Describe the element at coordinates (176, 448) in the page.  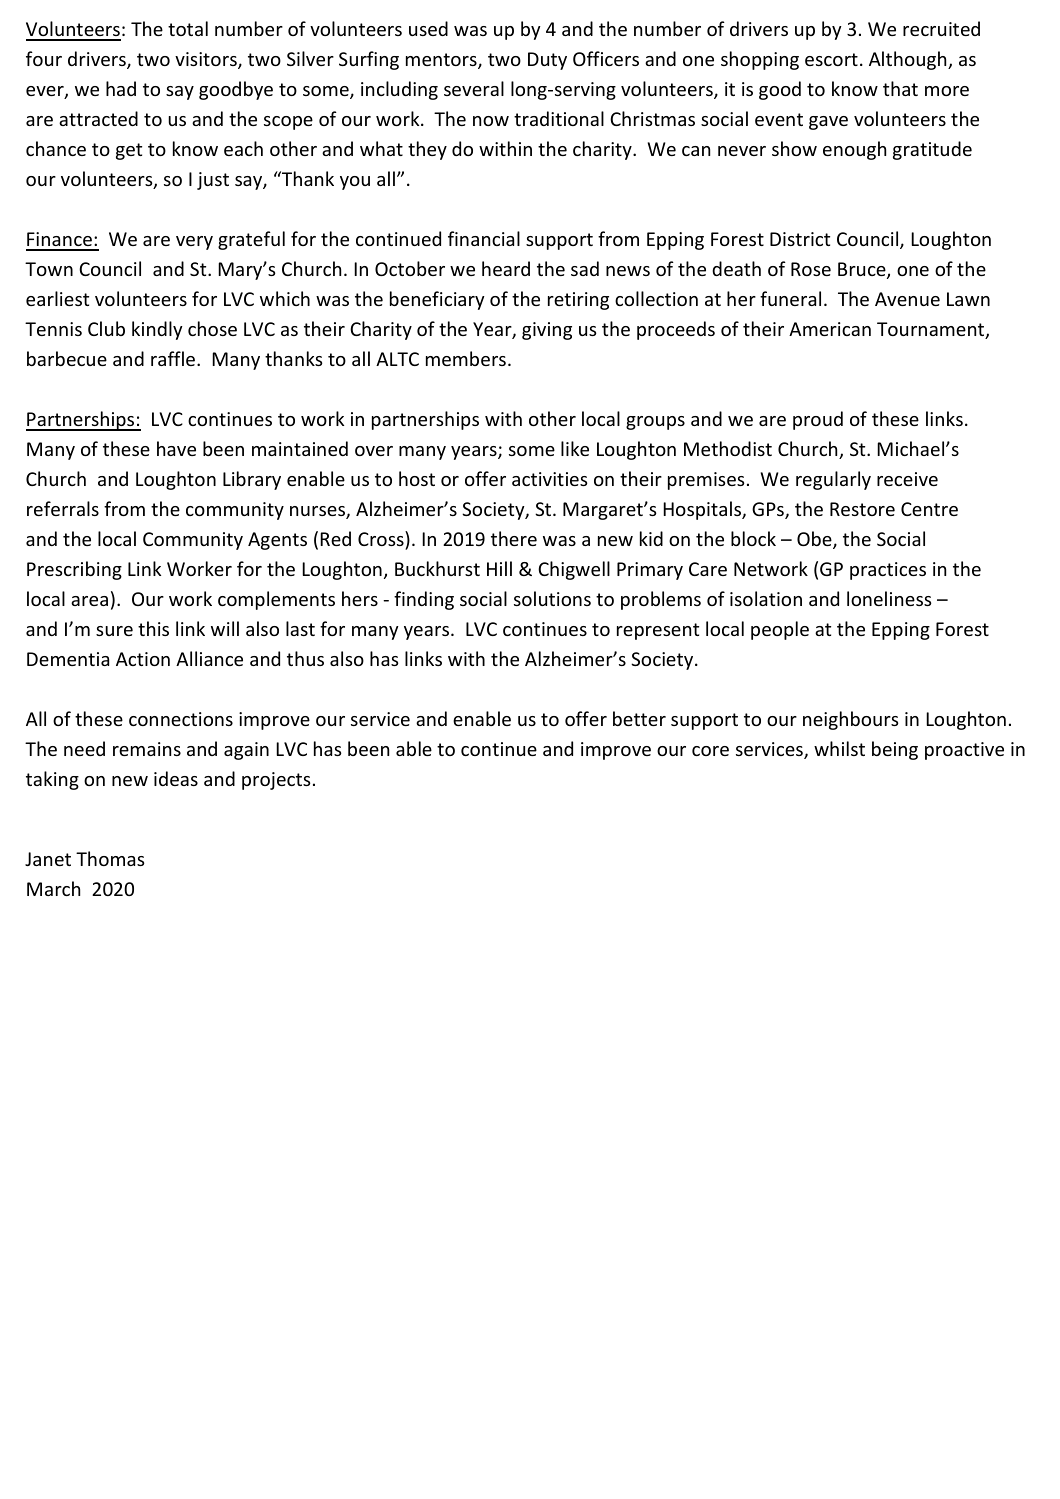
I see `have` at that location.
